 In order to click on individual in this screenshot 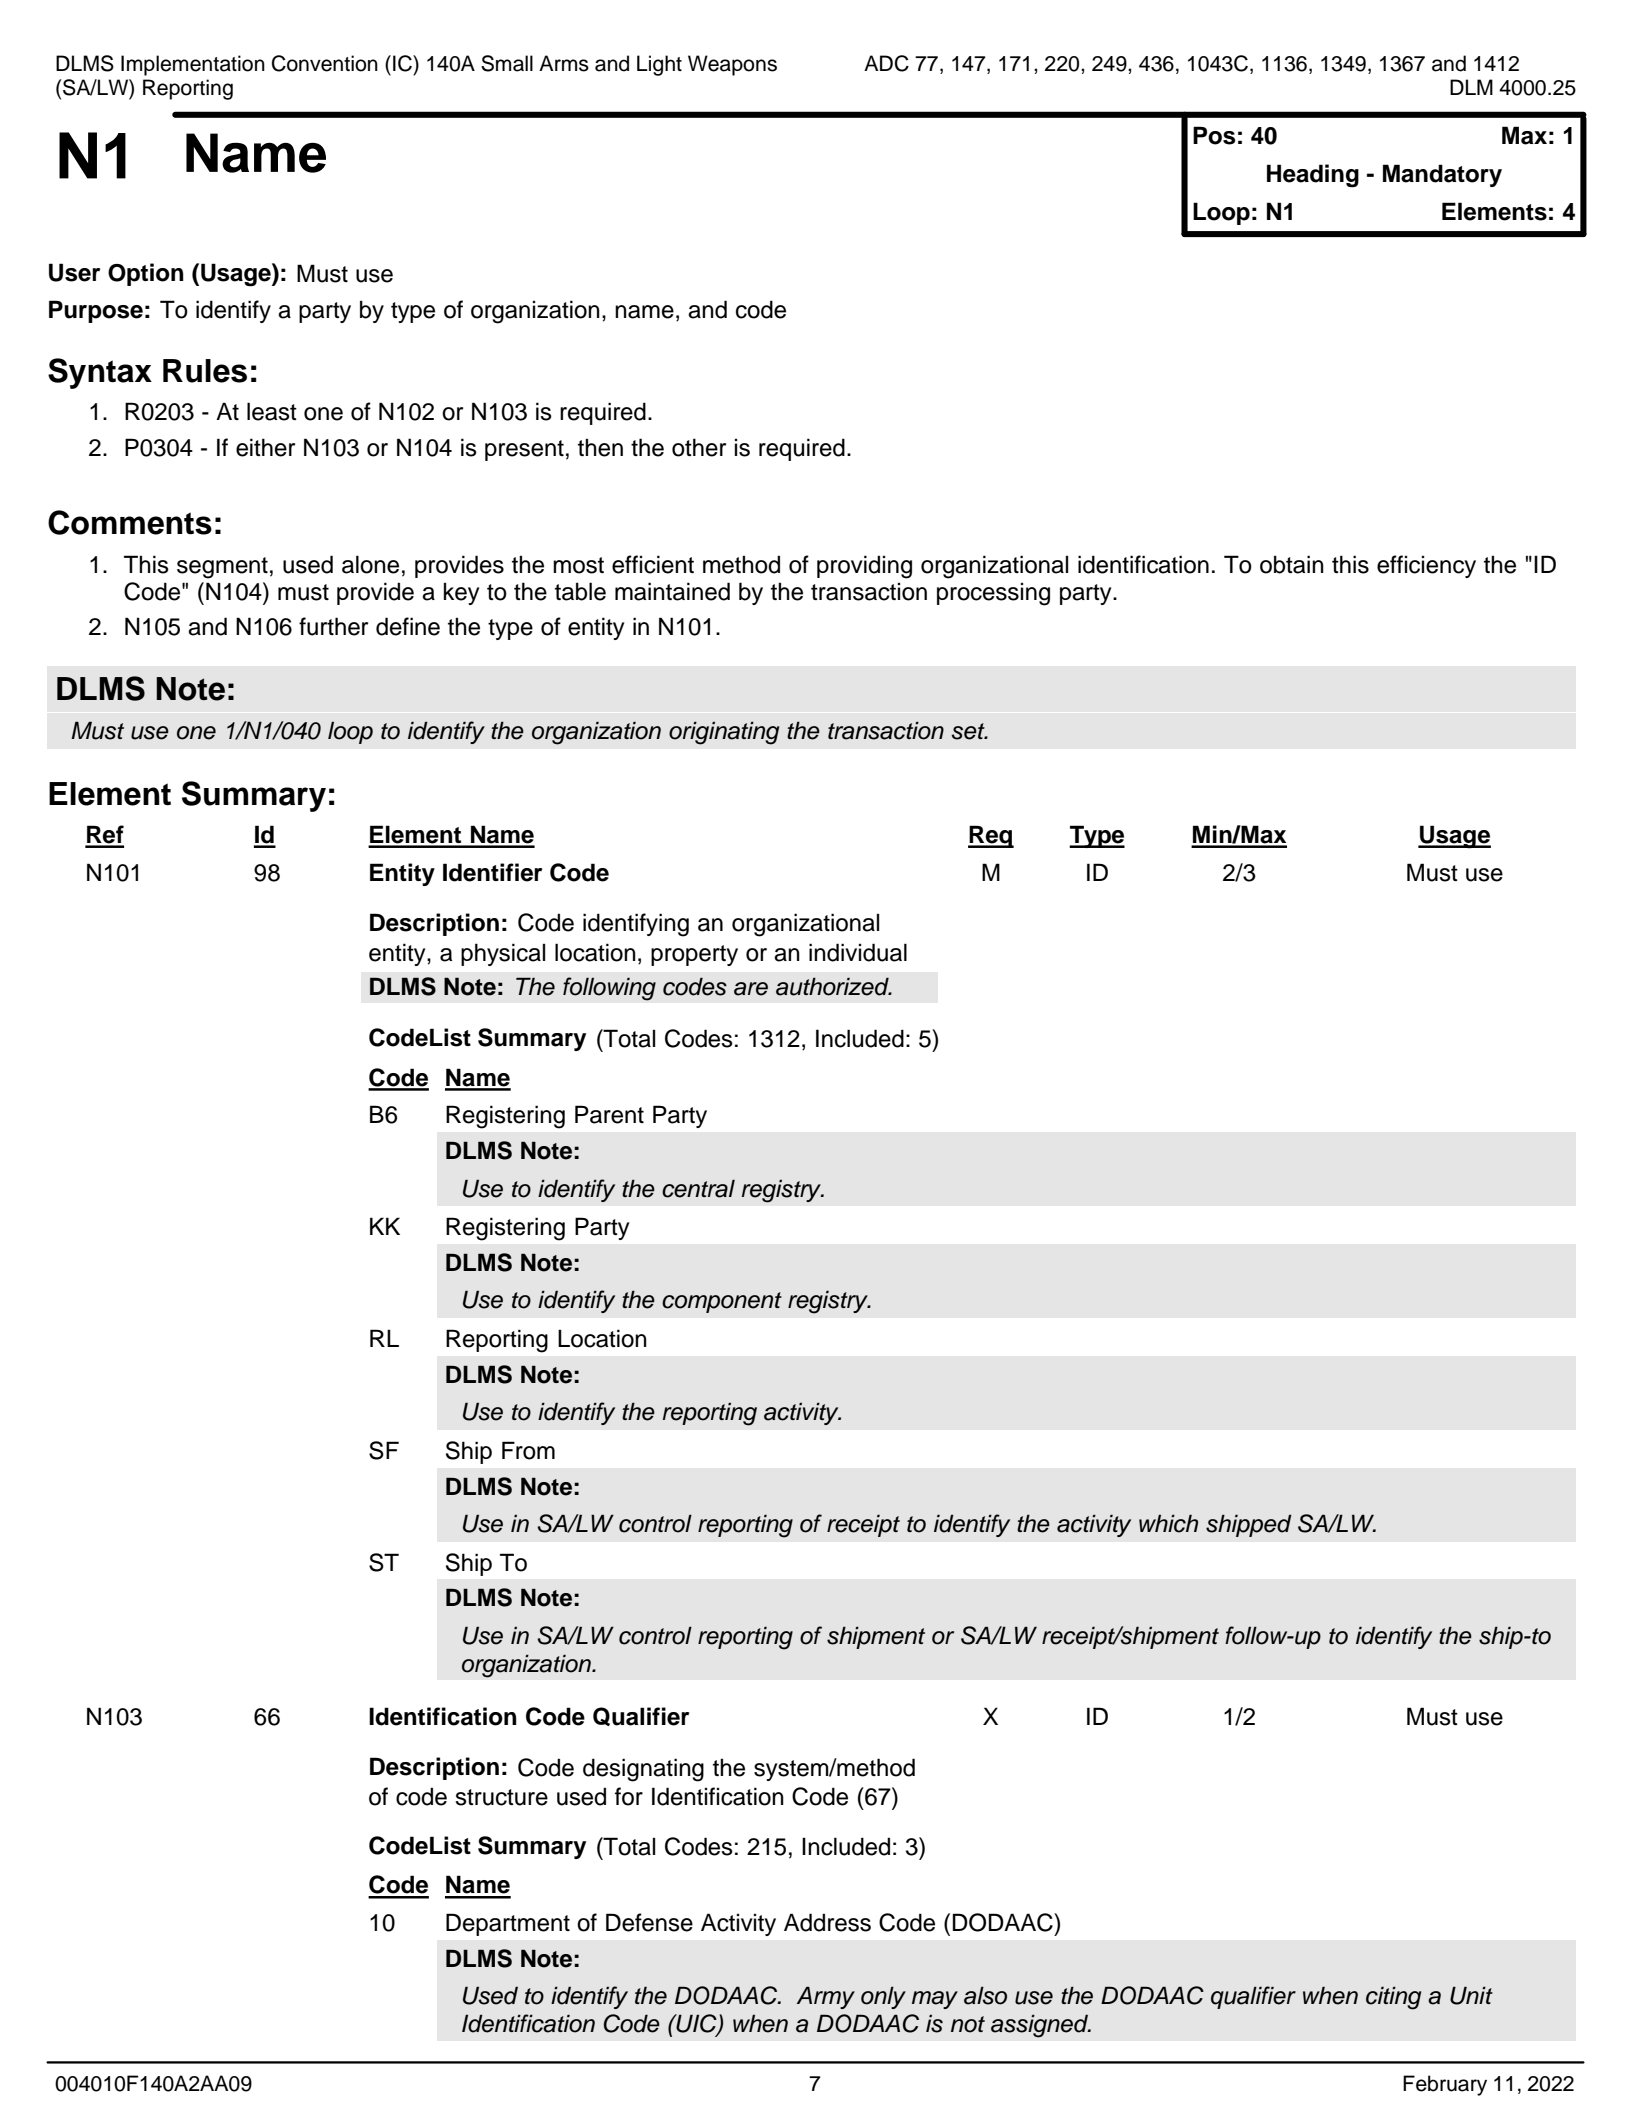, I will do `click(858, 952)`.
